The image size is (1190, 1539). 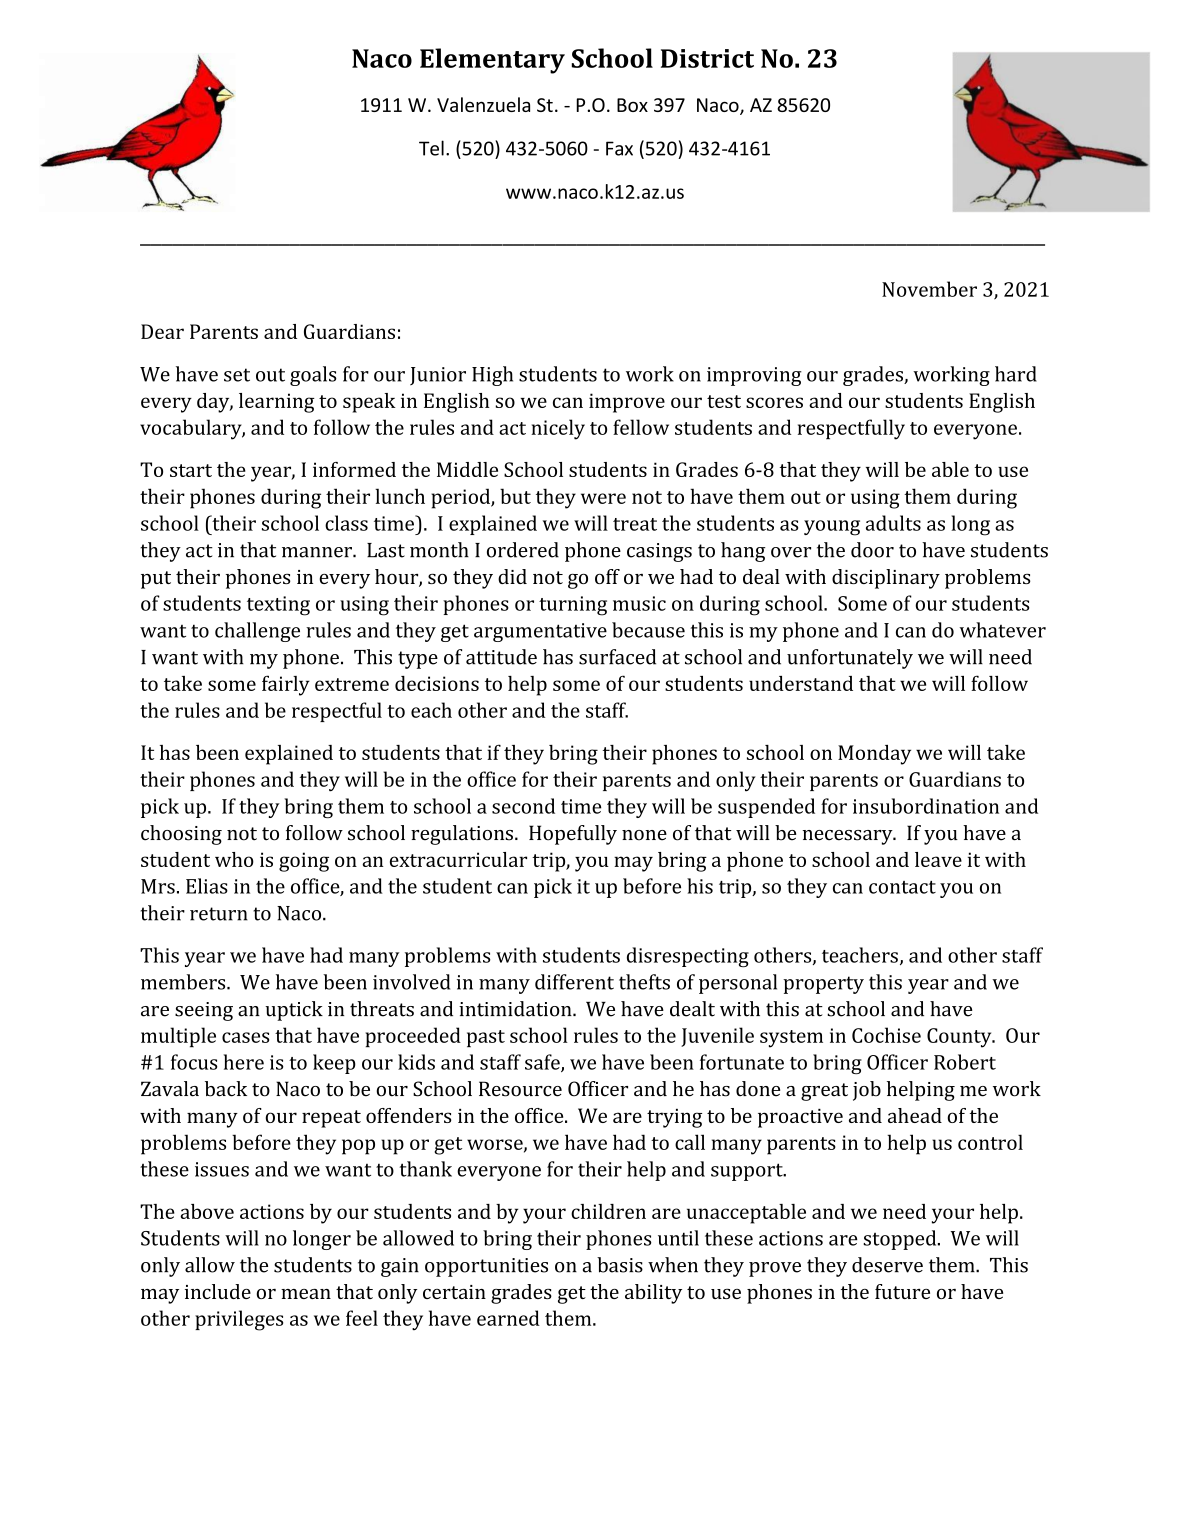 What do you see at coordinates (191, 470) in the screenshot?
I see `start` at bounding box center [191, 470].
